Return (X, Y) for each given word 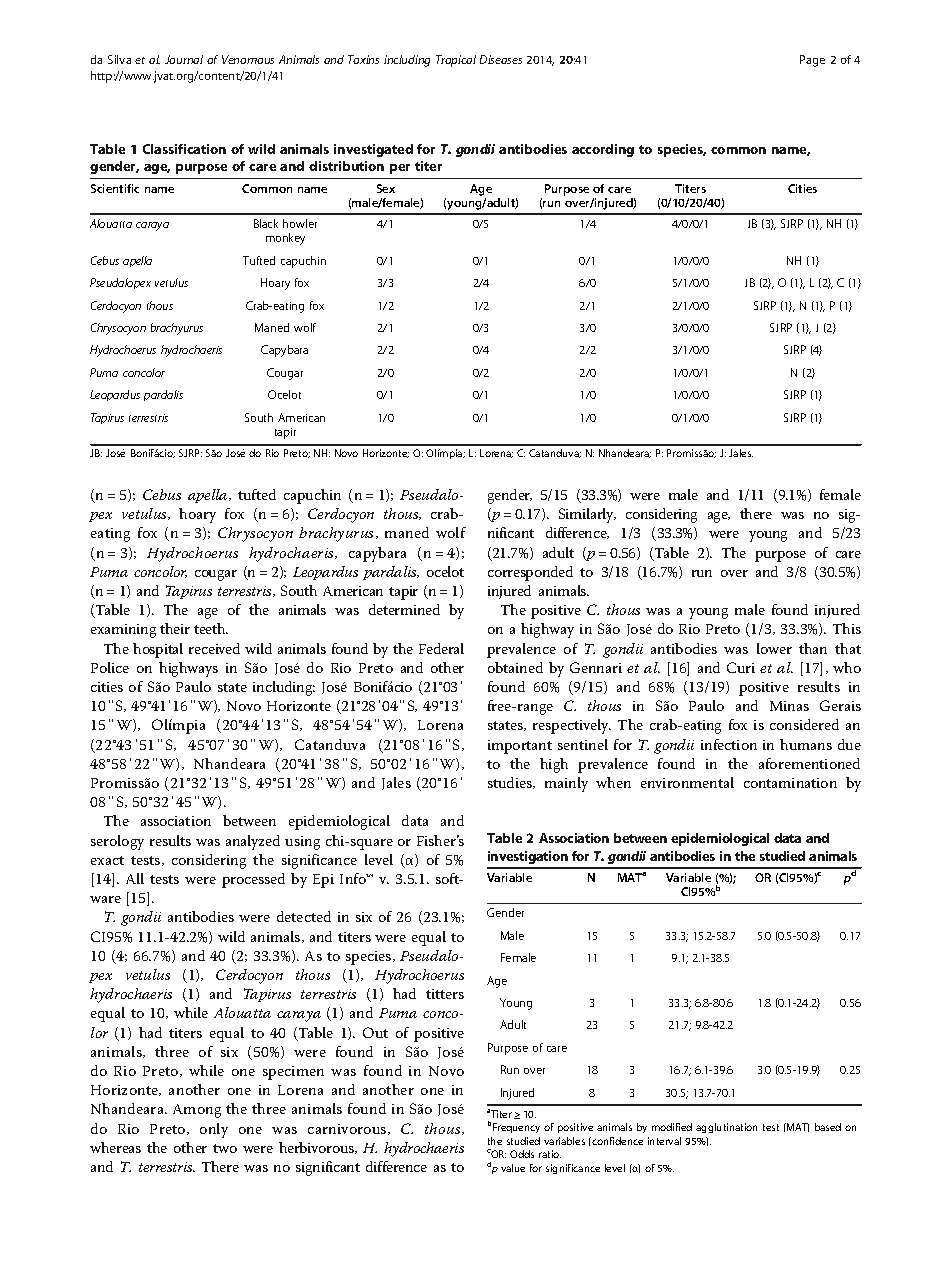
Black (266, 223)
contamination (790, 783)
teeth (211, 628)
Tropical (456, 61)
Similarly (587, 515)
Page (812, 61)
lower (774, 648)
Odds (522, 1154)
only (214, 1130)
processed (253, 880)
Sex (386, 188)
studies (511, 783)
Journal (184, 59)
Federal (441, 648)
